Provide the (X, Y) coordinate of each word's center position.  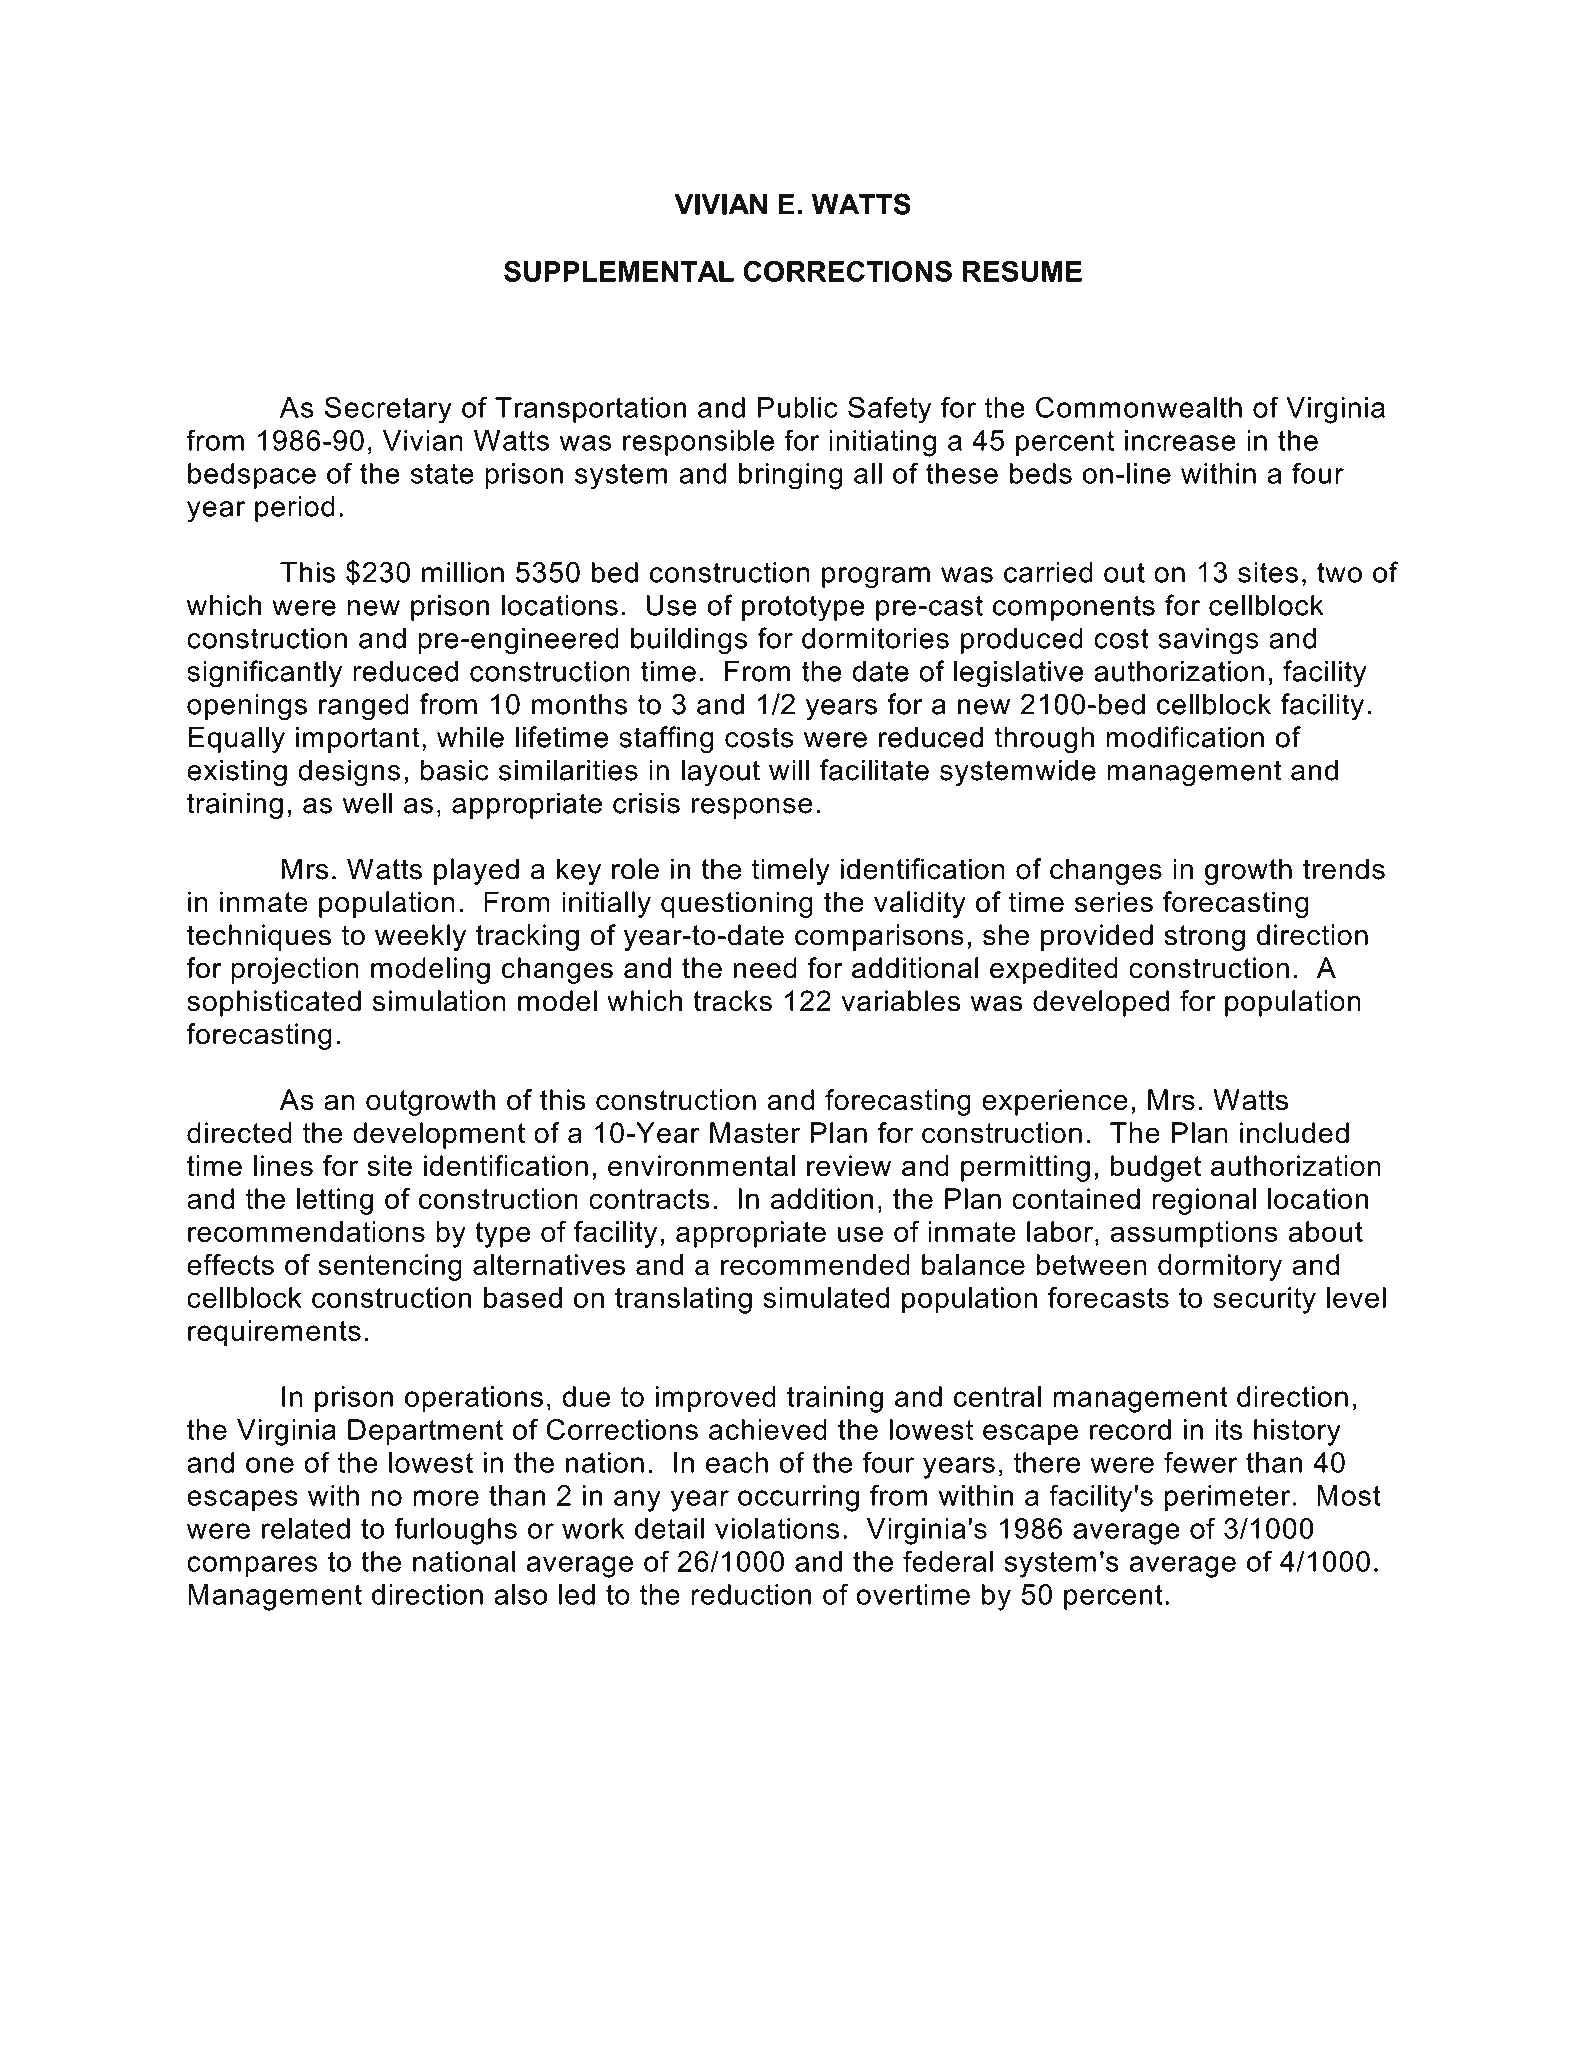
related (306, 1528)
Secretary (388, 410)
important (358, 739)
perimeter (1227, 1498)
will (789, 770)
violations (777, 1528)
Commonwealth (1139, 407)
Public (798, 407)
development (439, 1135)
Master (755, 1133)
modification (1185, 737)
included (1294, 1133)
